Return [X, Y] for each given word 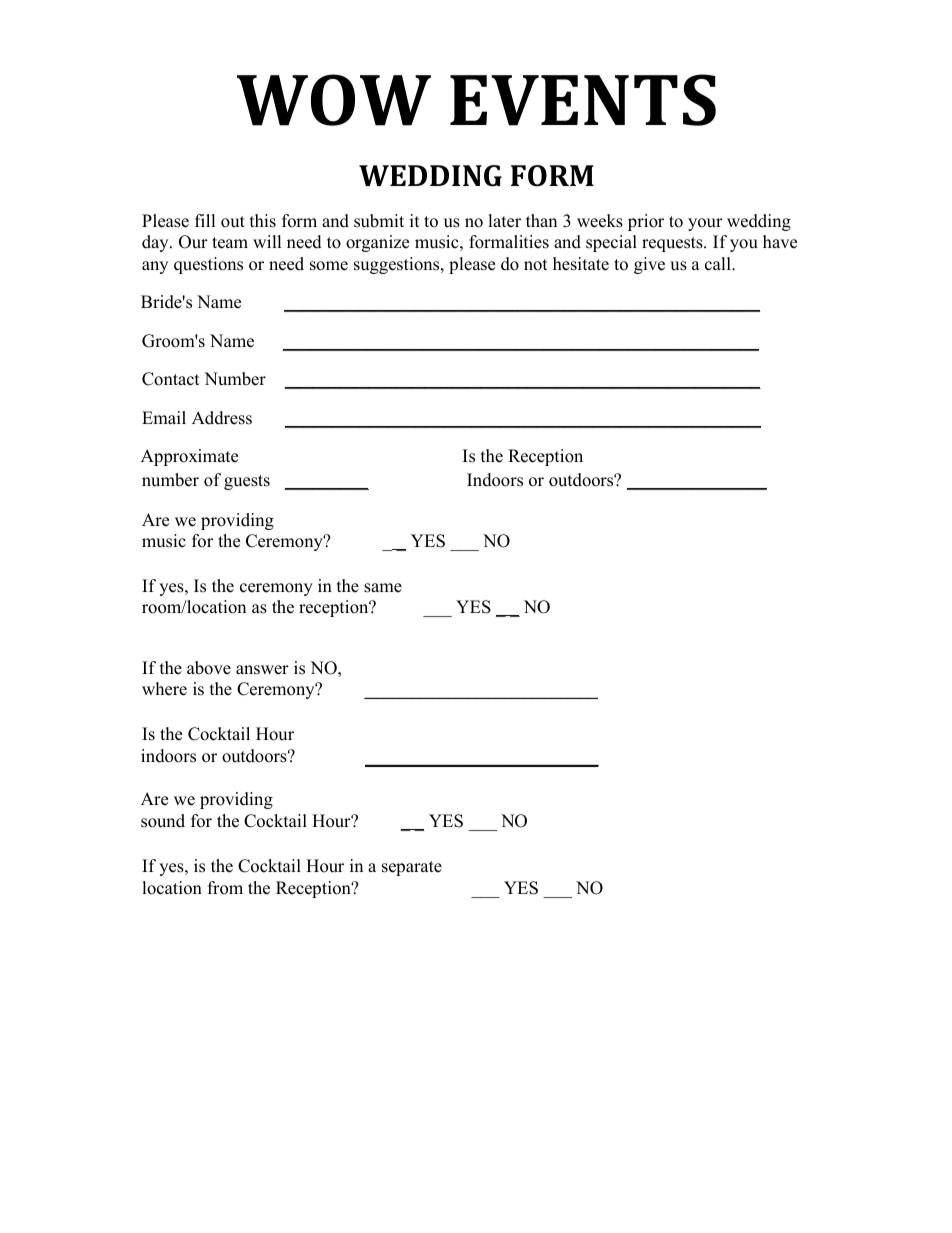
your [705, 224]
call [719, 264]
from [225, 888]
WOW [334, 100]
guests [247, 482]
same [383, 588]
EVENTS [583, 100]
